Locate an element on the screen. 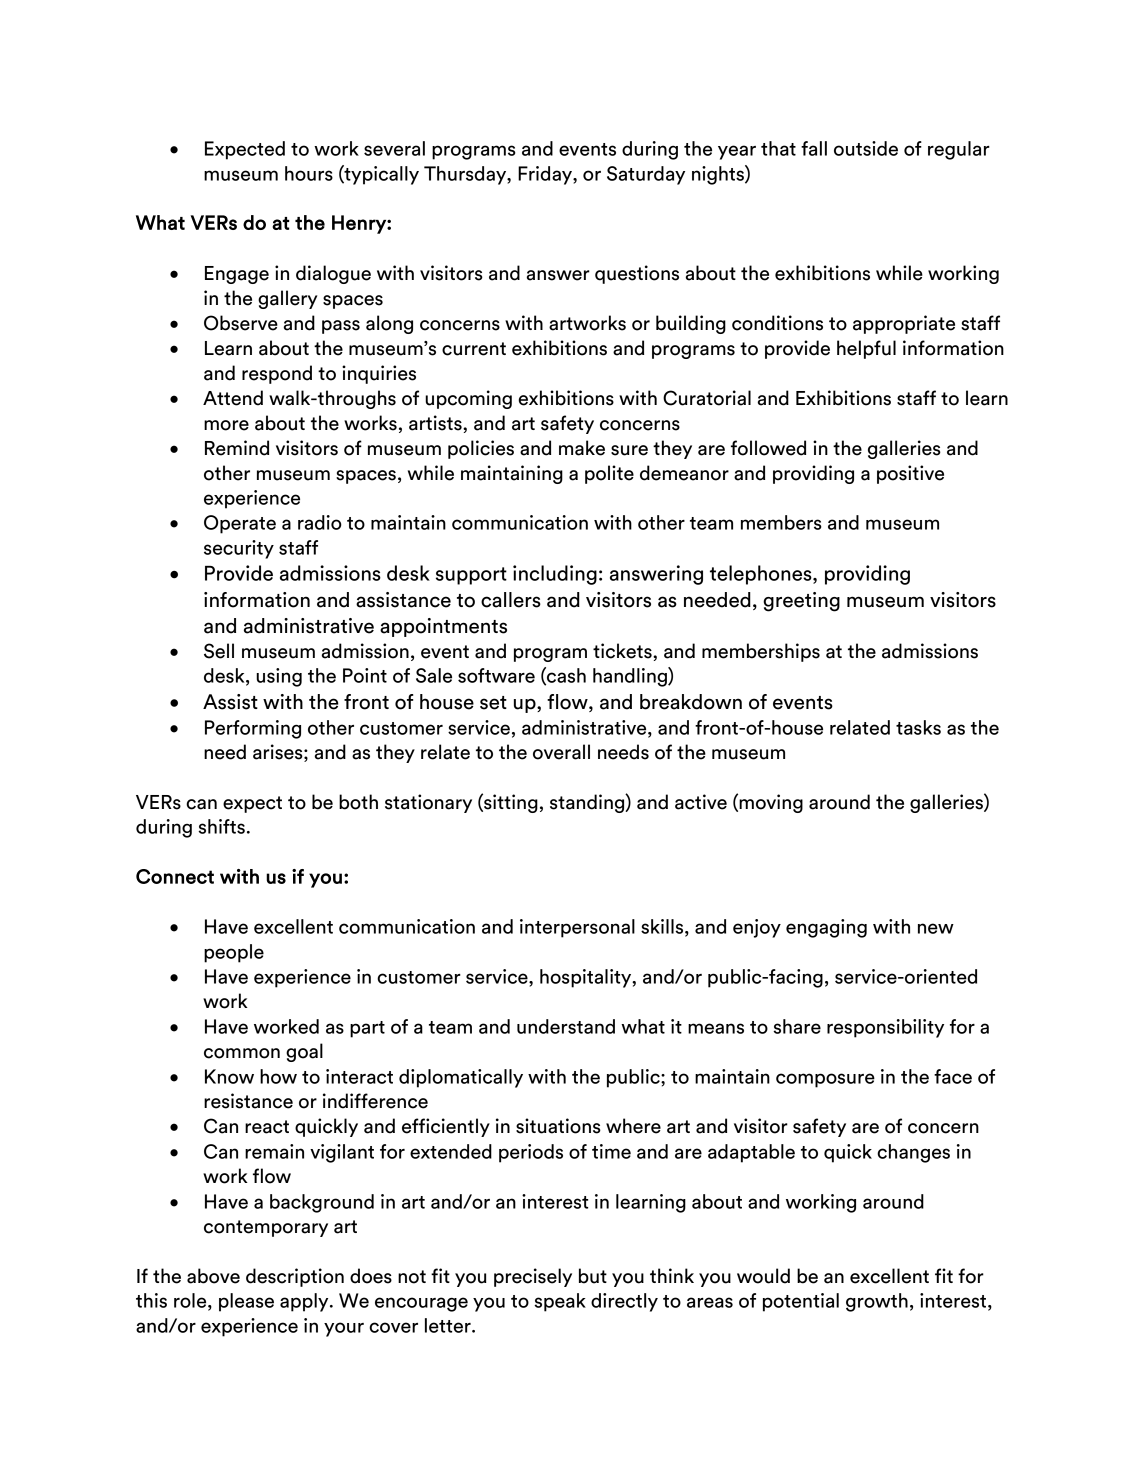 Image resolution: width=1147 pixels, height=1484 pixels. overall is located at coordinates (561, 752).
